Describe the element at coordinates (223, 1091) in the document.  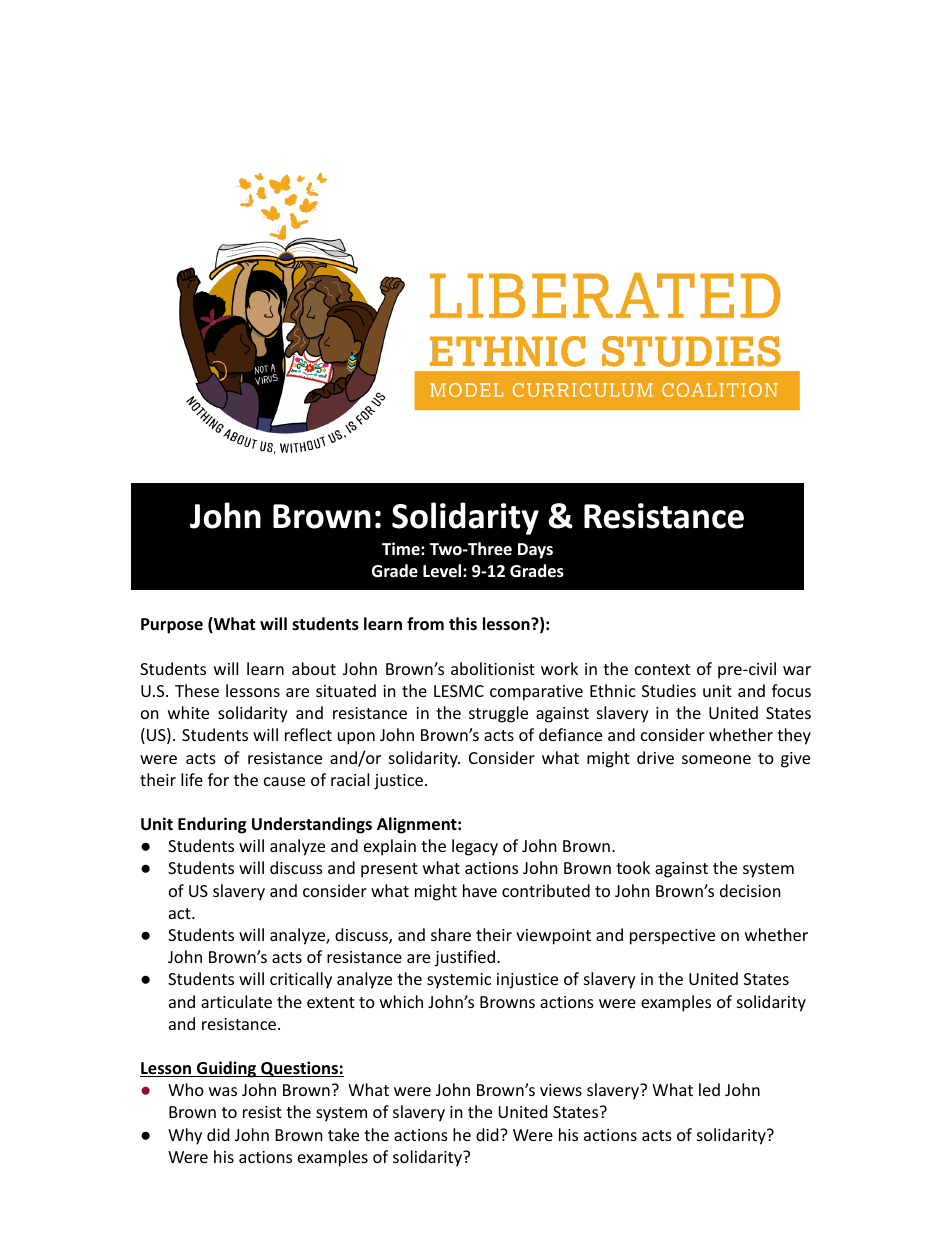
I see `was` at that location.
